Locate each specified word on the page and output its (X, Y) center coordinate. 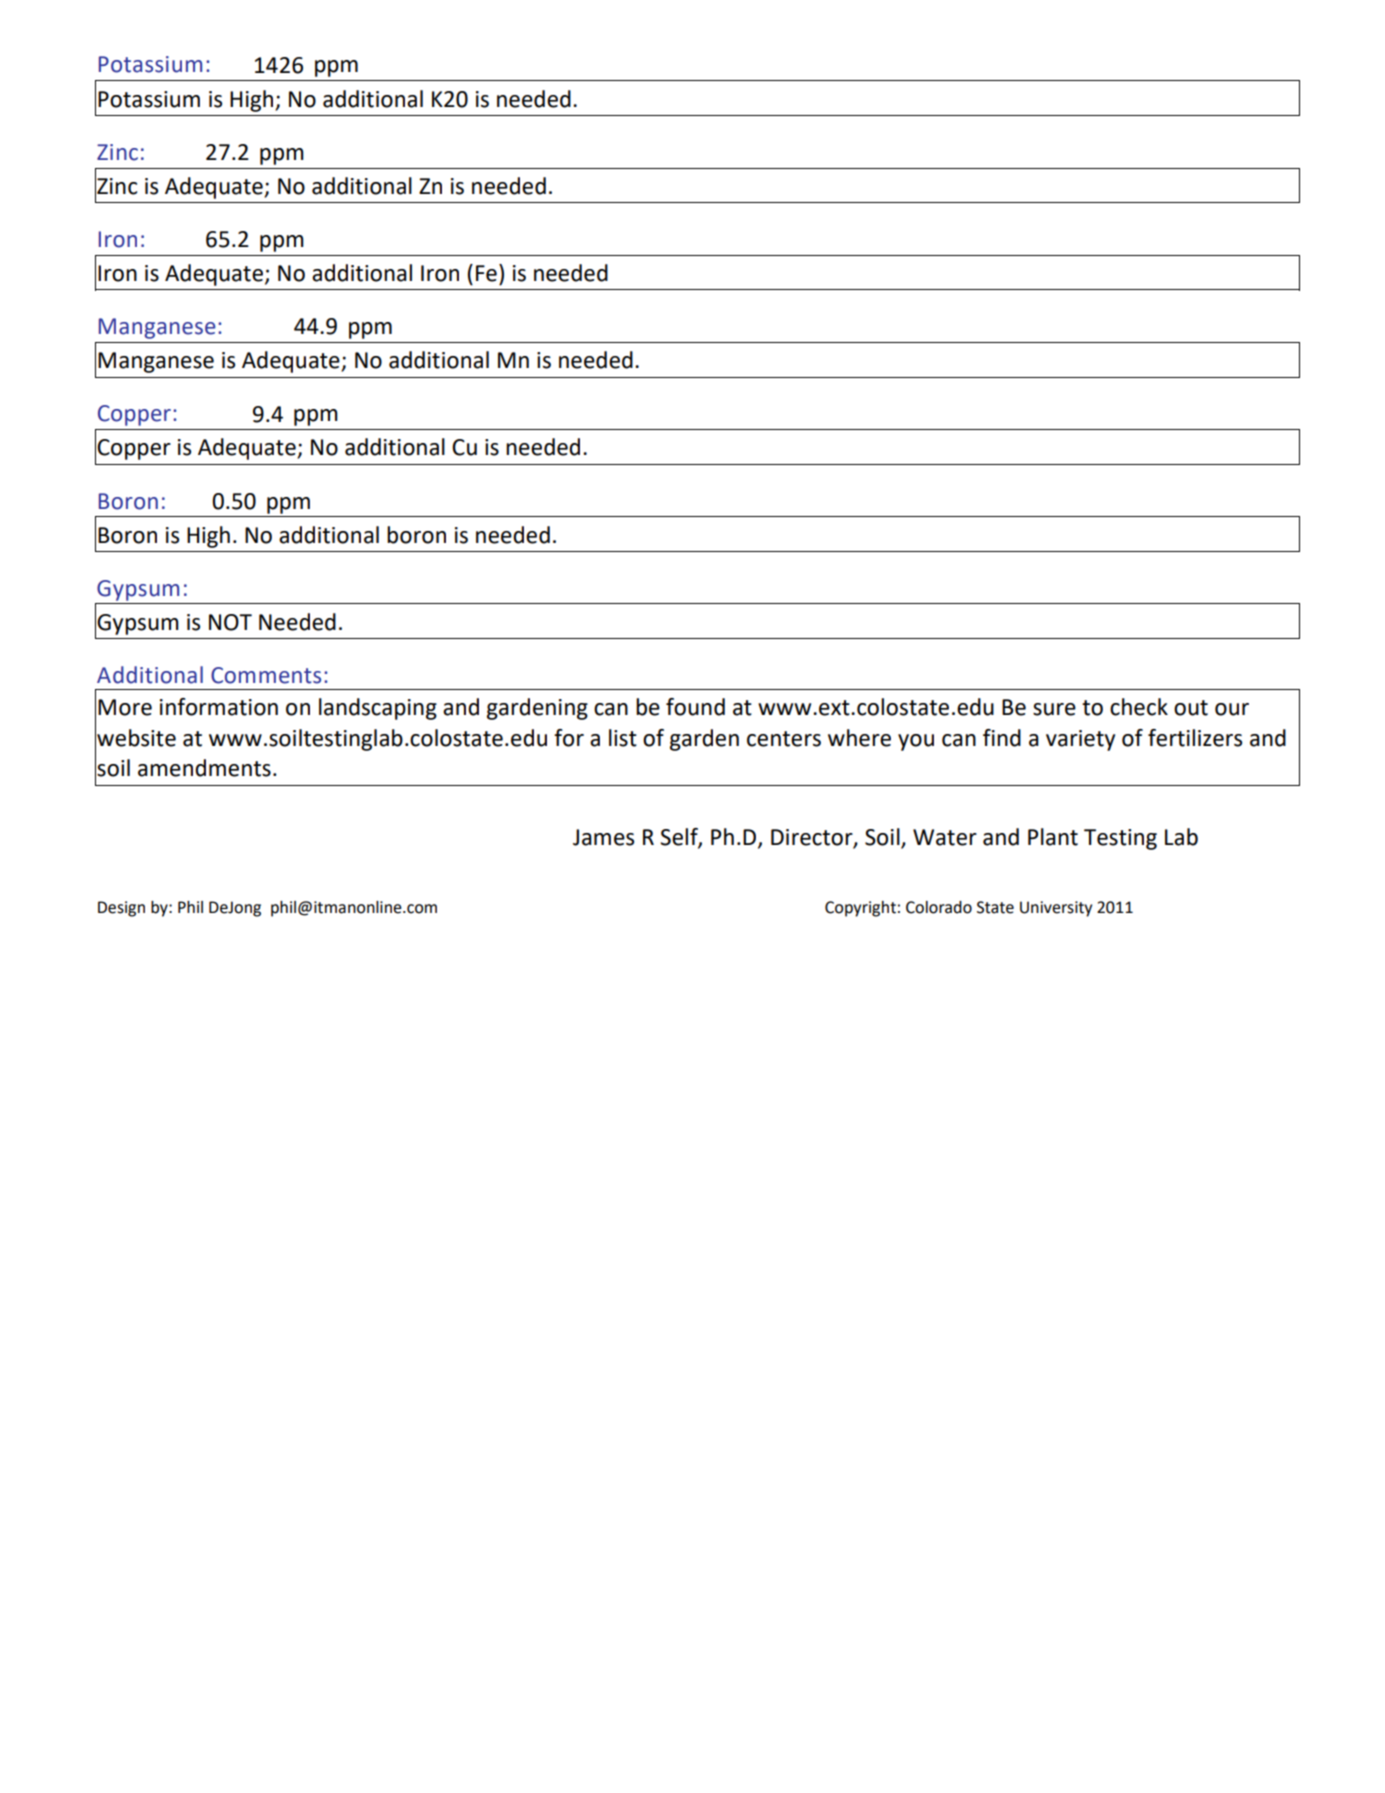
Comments (266, 675)
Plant (1053, 837)
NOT (230, 622)
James (603, 837)
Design (121, 909)
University (1056, 909)
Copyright (860, 909)
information (219, 707)
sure (1054, 709)
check (1139, 707)
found (695, 707)
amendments (204, 768)
